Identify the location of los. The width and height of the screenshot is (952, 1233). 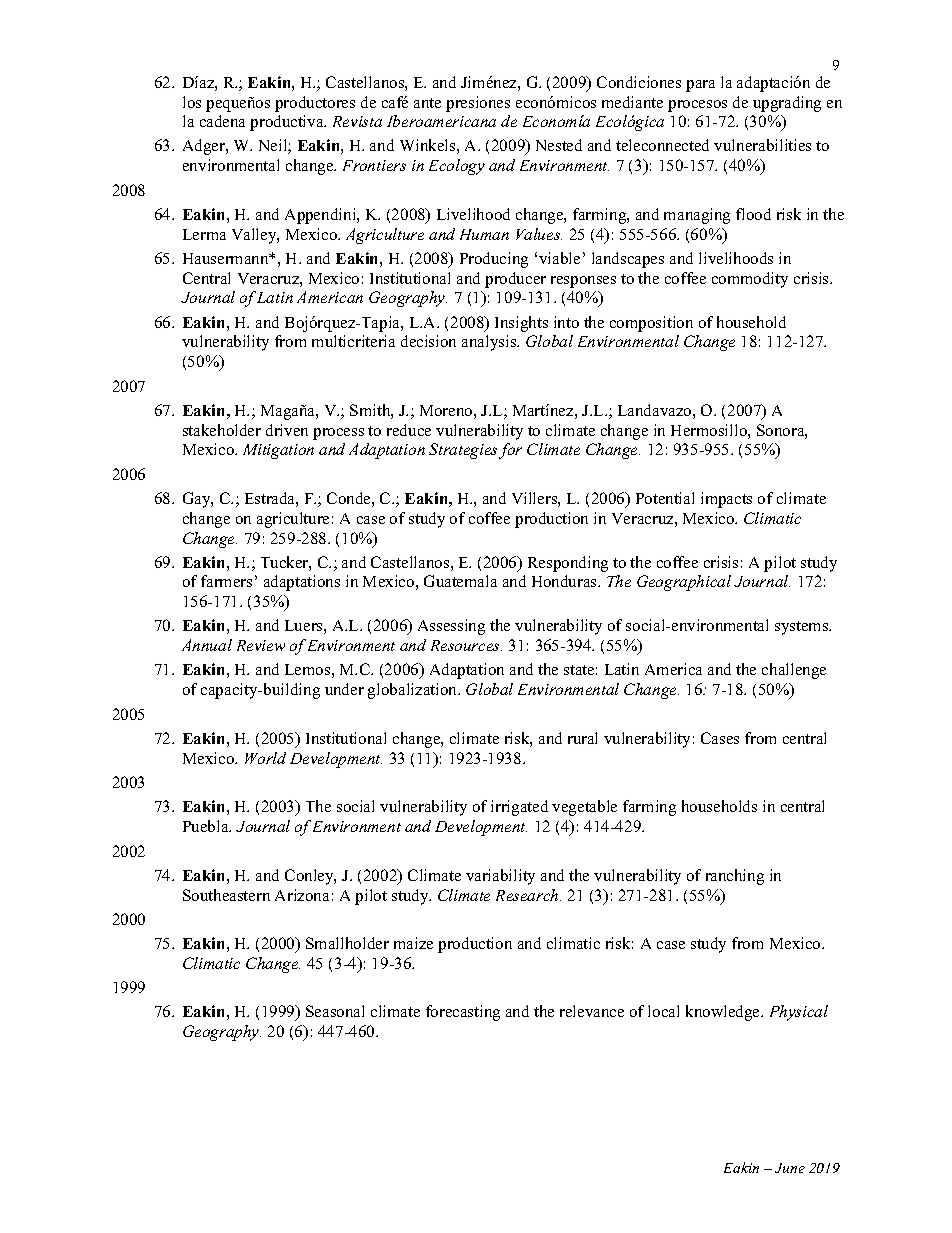
(192, 102).
